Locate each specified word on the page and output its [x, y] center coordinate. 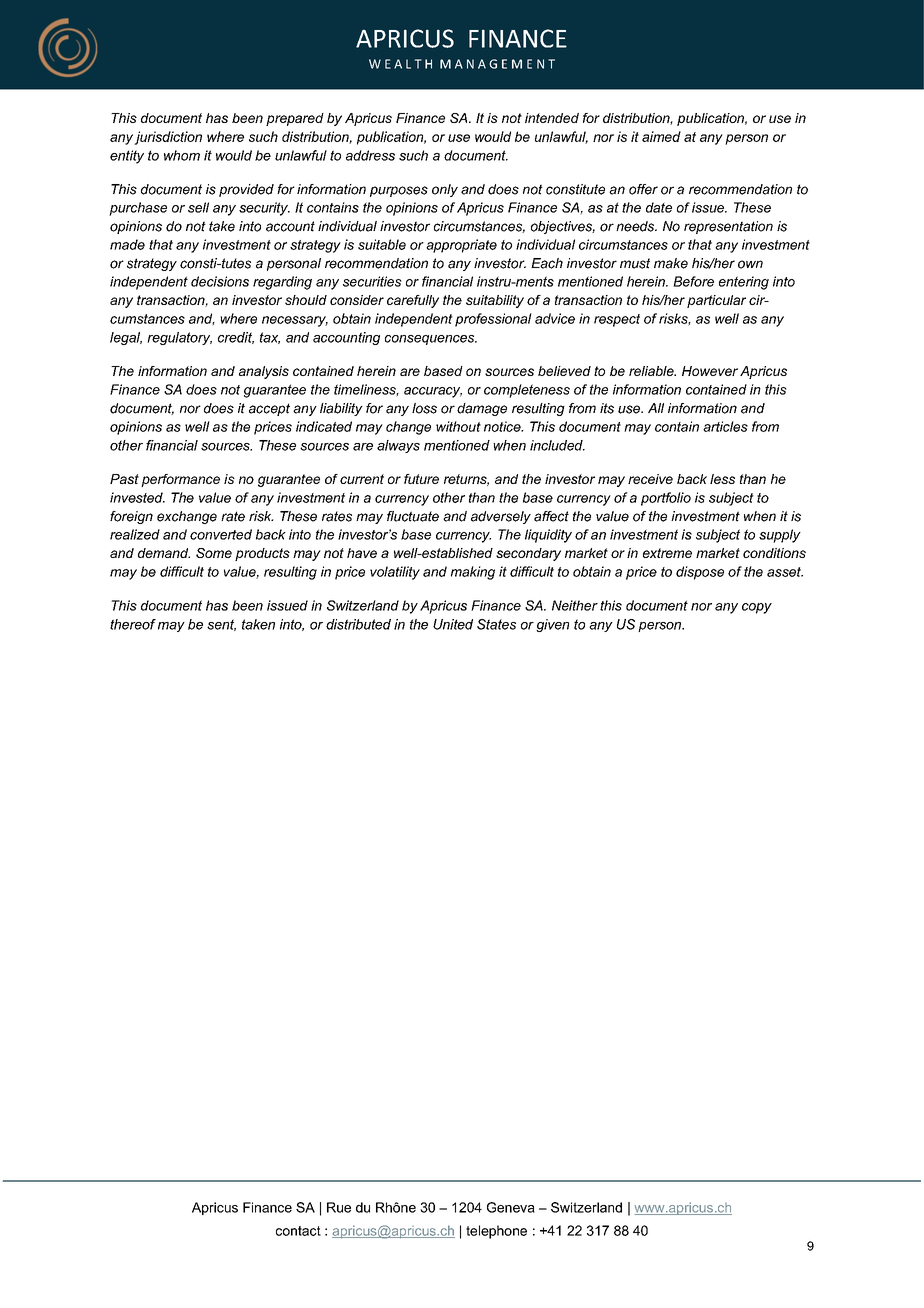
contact [298, 1231]
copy [757, 608]
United [453, 624]
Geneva [511, 1207]
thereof [133, 624]
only [445, 190]
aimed [661, 136]
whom [182, 155]
